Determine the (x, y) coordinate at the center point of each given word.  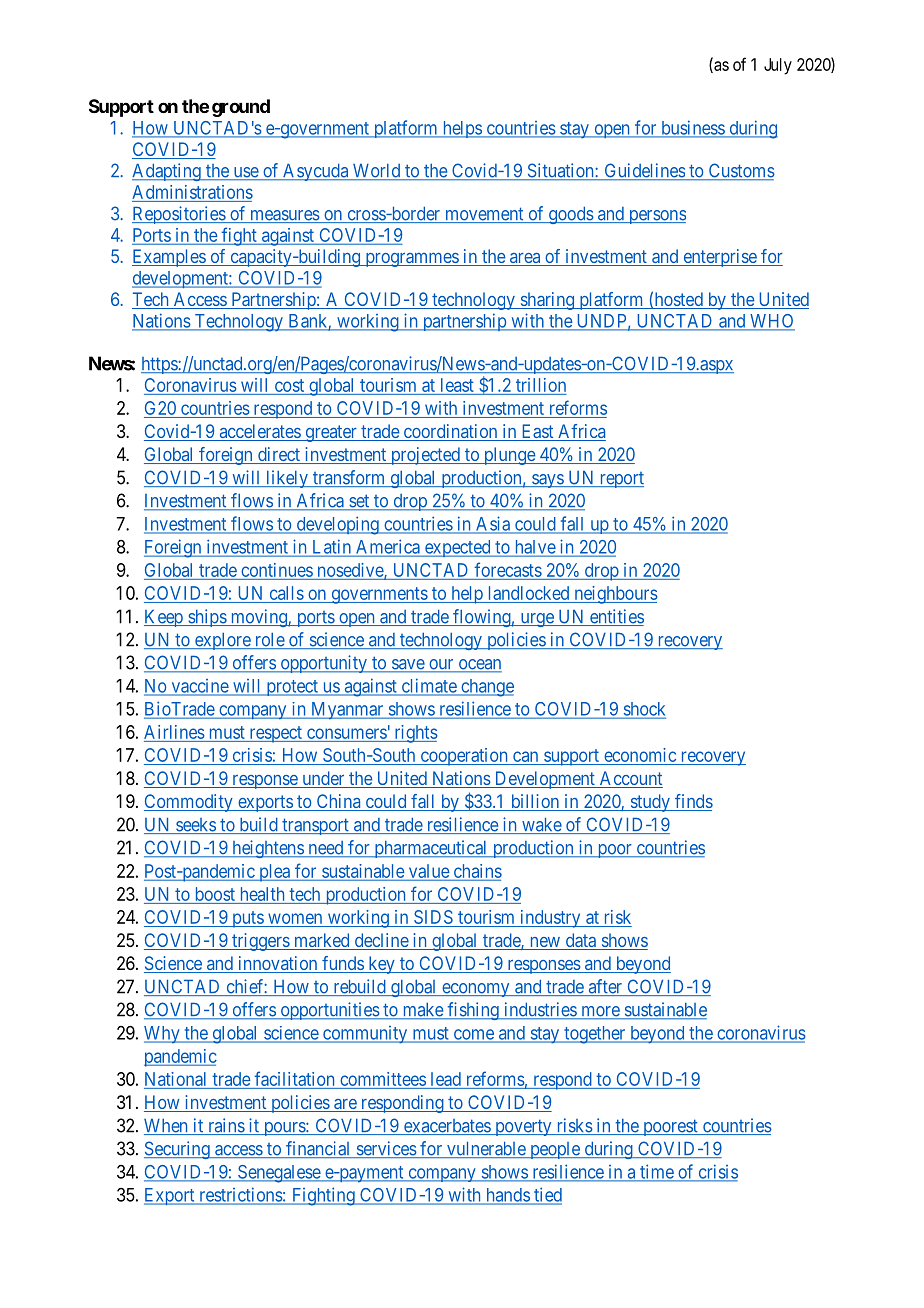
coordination (450, 432)
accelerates (259, 432)
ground (241, 108)
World (376, 172)
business (692, 128)
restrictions (240, 1195)
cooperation (464, 757)
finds (693, 802)
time (656, 1172)
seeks (195, 826)
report (620, 480)
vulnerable (486, 1150)
